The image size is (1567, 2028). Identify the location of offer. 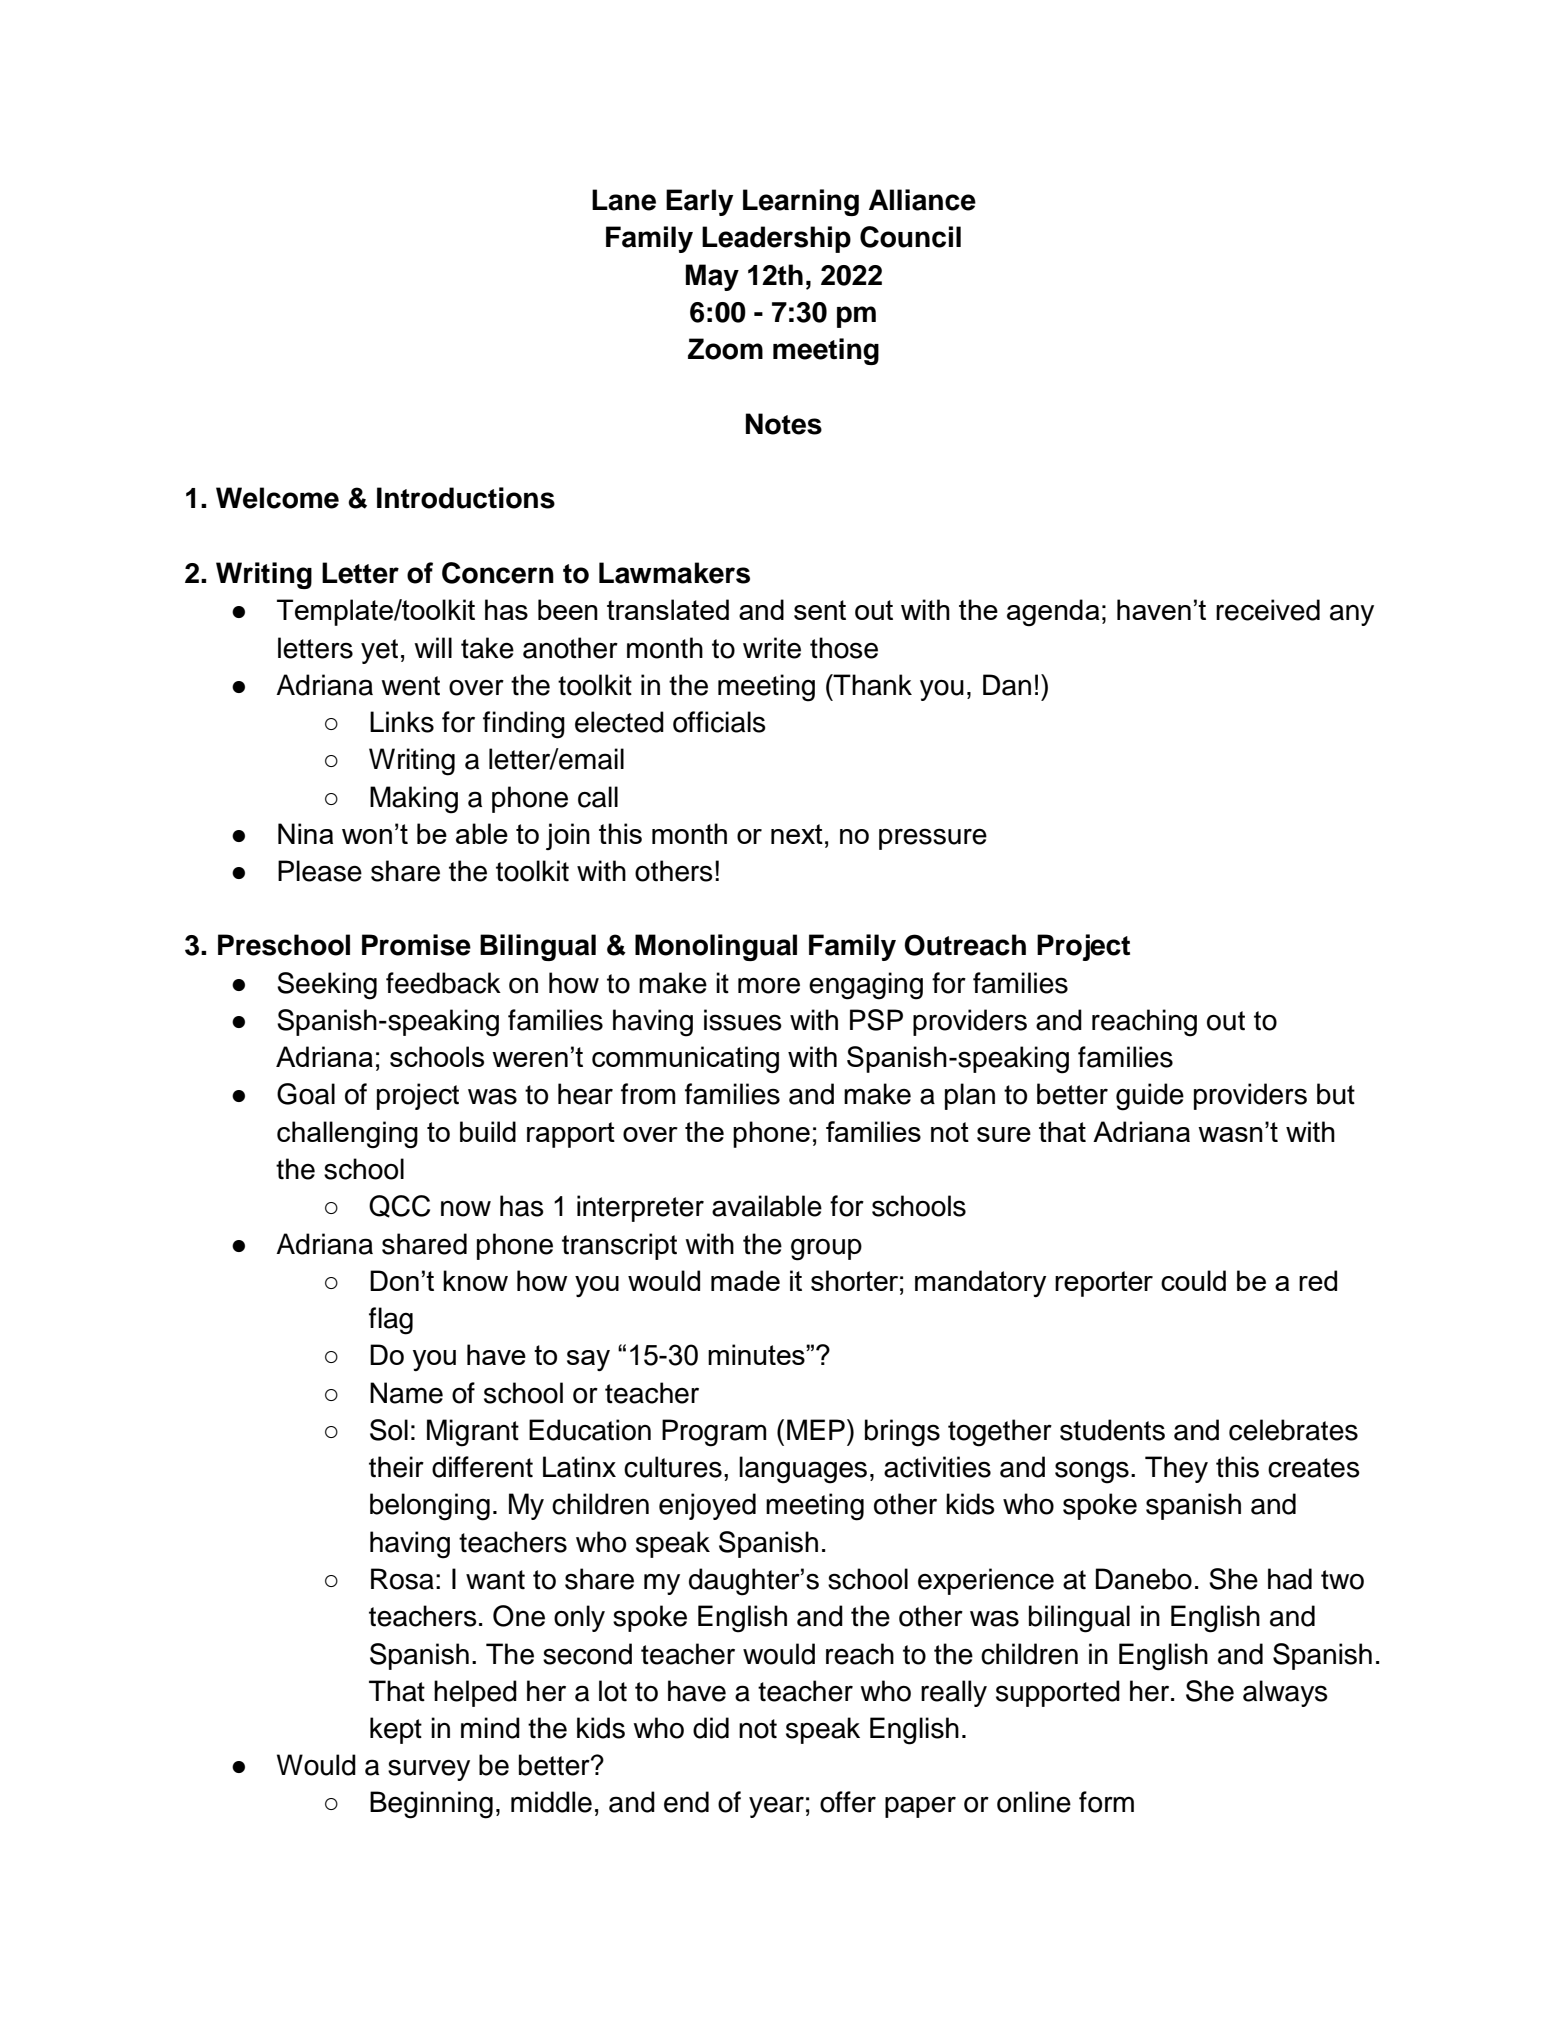
(848, 1802).
